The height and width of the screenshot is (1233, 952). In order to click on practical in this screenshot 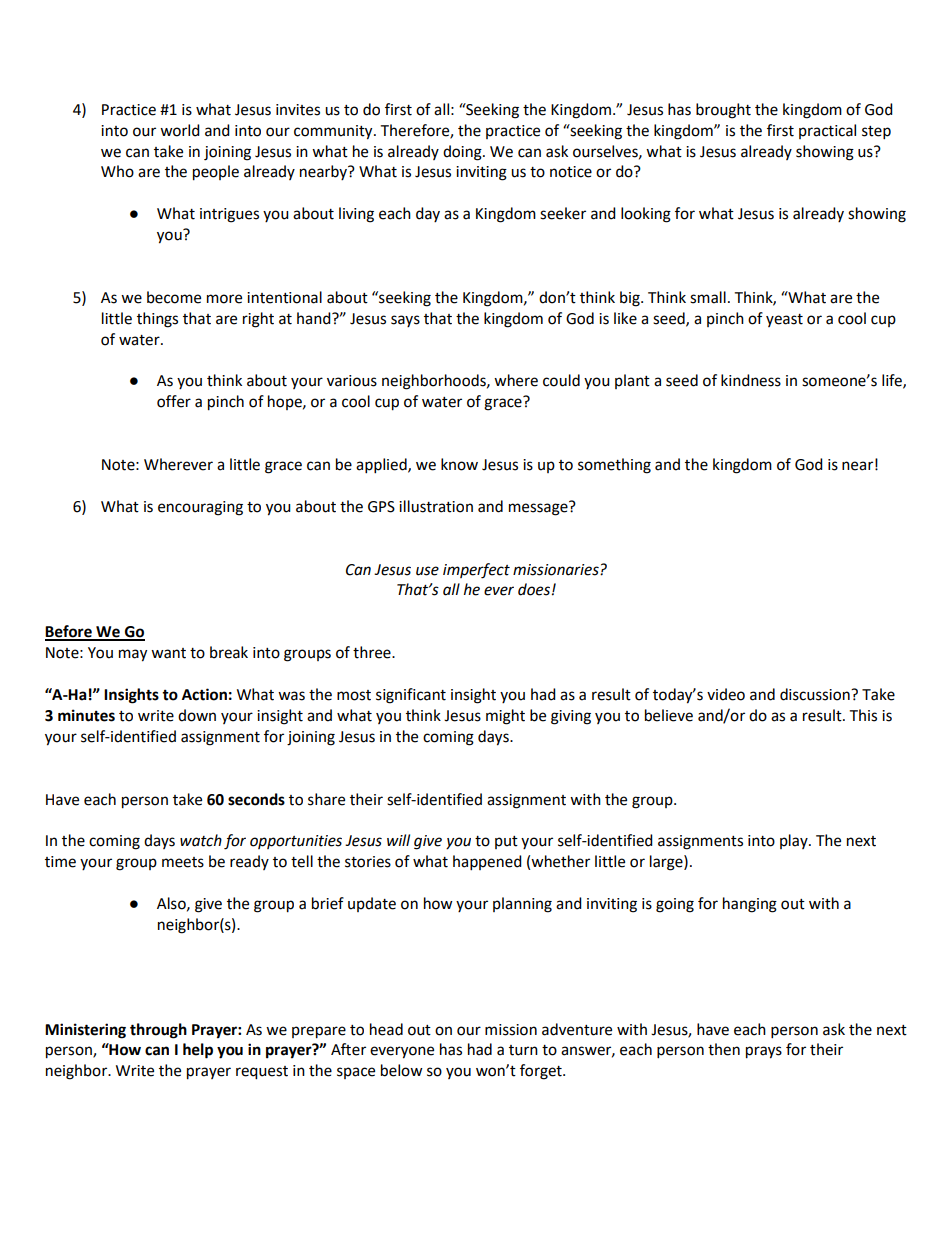, I will do `click(827, 131)`.
